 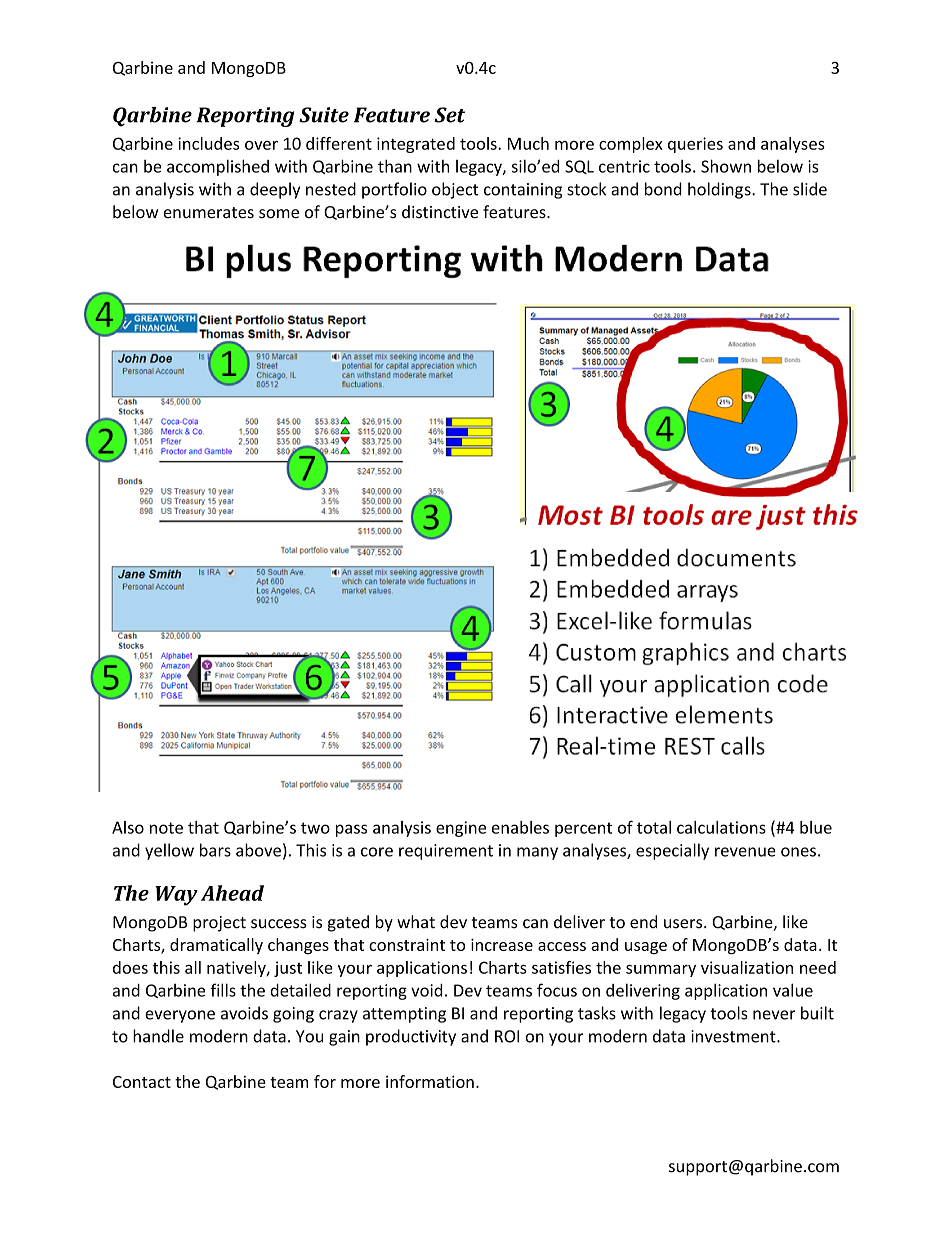 I want to click on holdings, so click(x=720, y=190).
